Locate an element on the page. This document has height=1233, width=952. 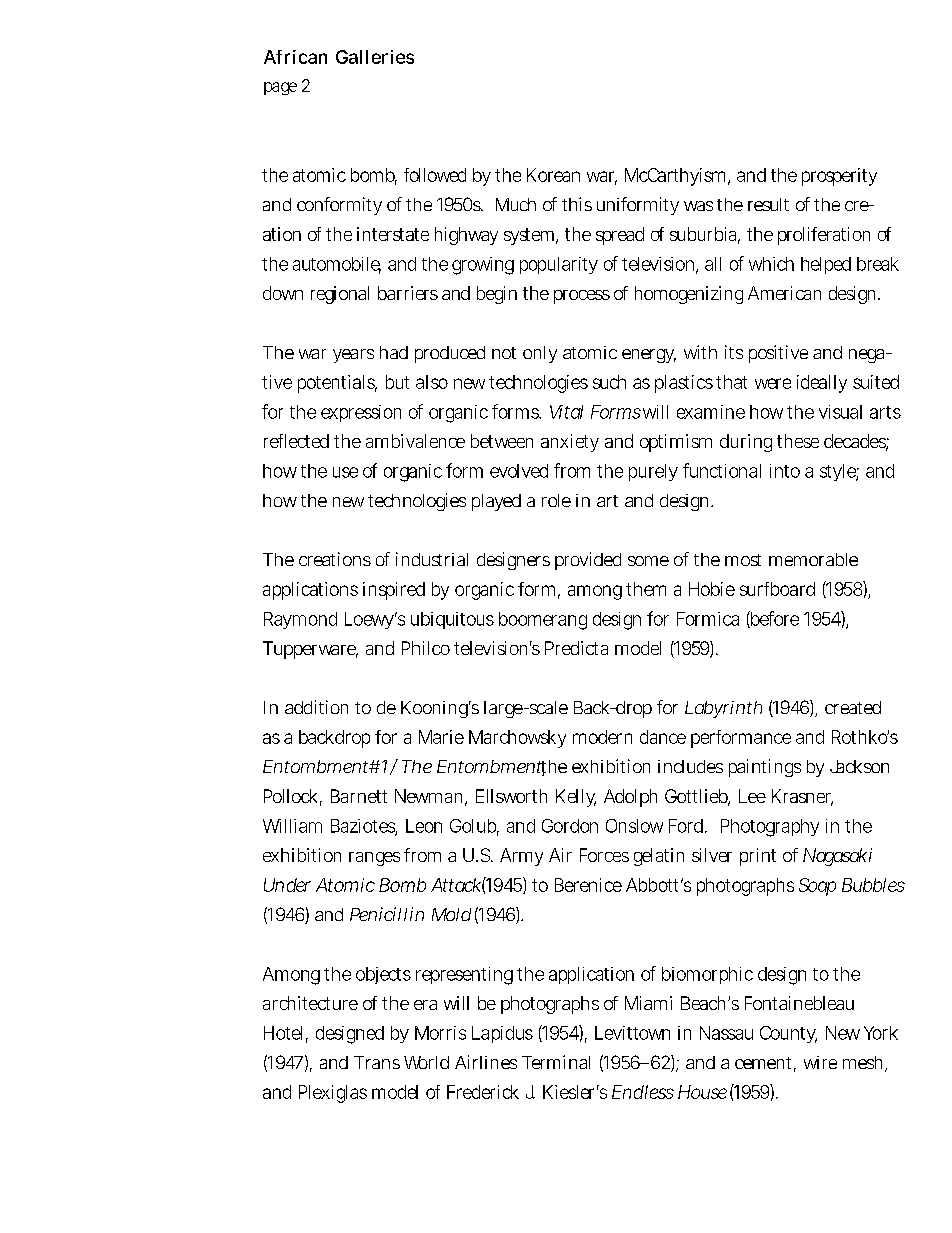
most is located at coordinates (743, 560).
